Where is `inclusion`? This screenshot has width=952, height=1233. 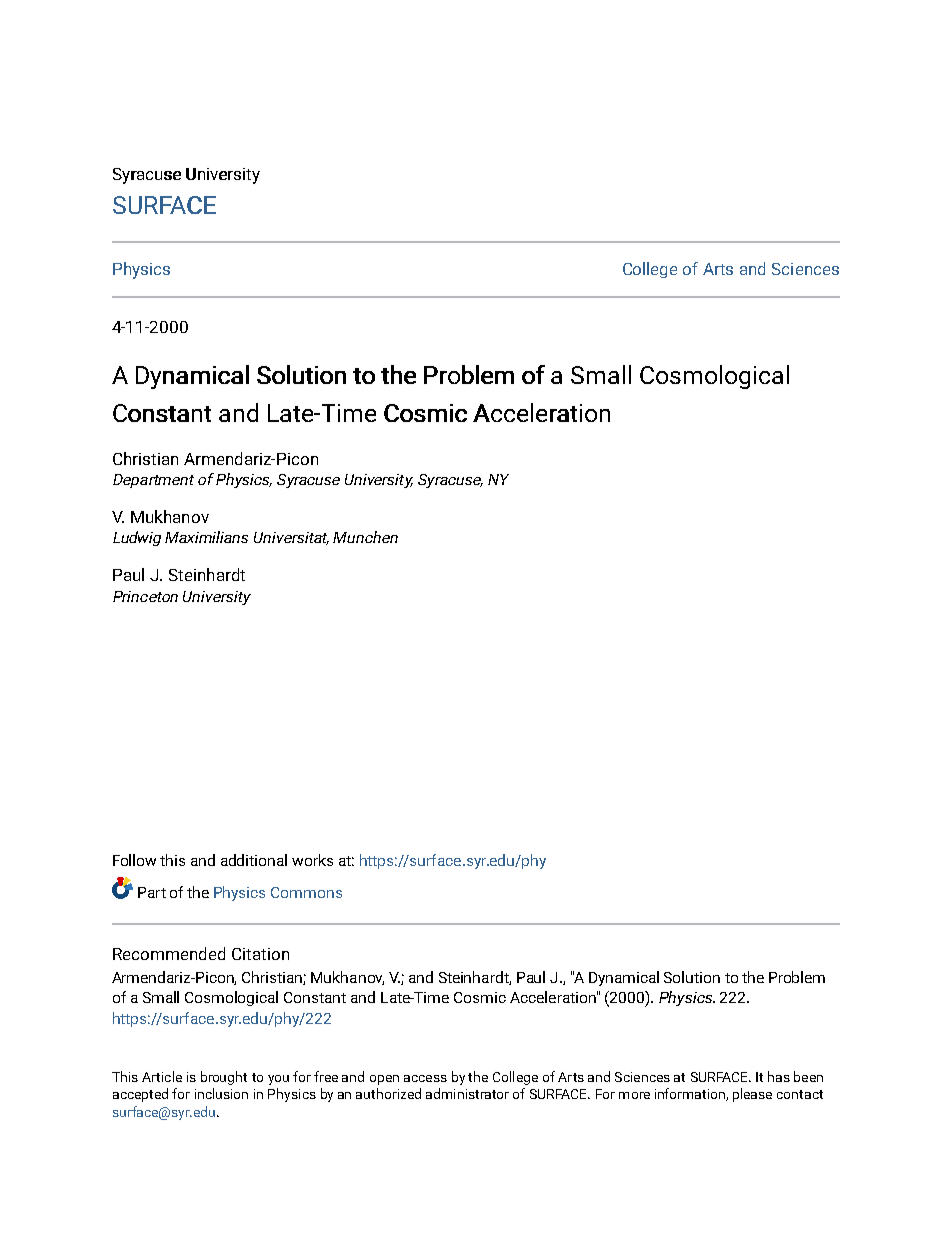
inclusion is located at coordinates (221, 1093).
